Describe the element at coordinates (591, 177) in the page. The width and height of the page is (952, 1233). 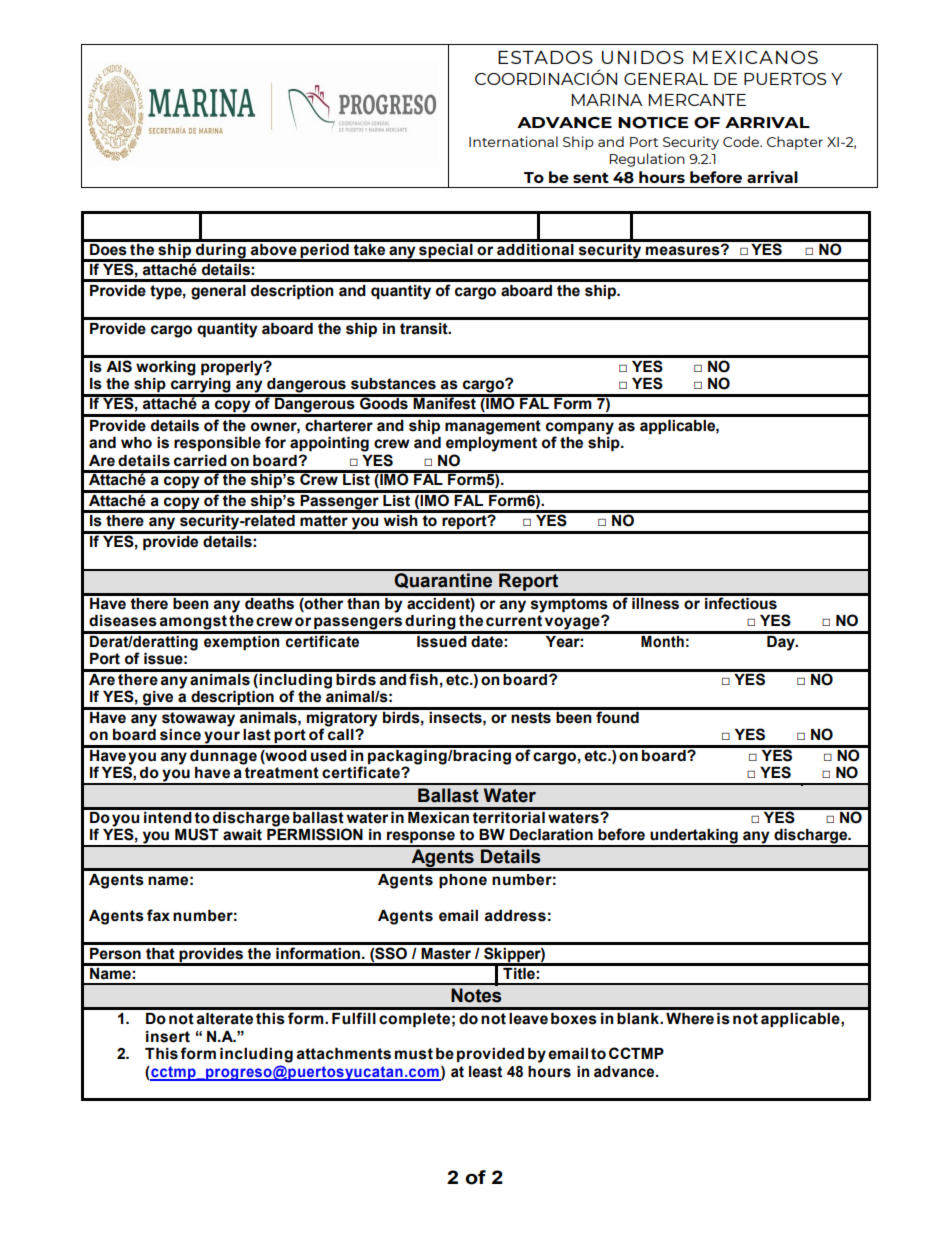
I see `sent` at that location.
